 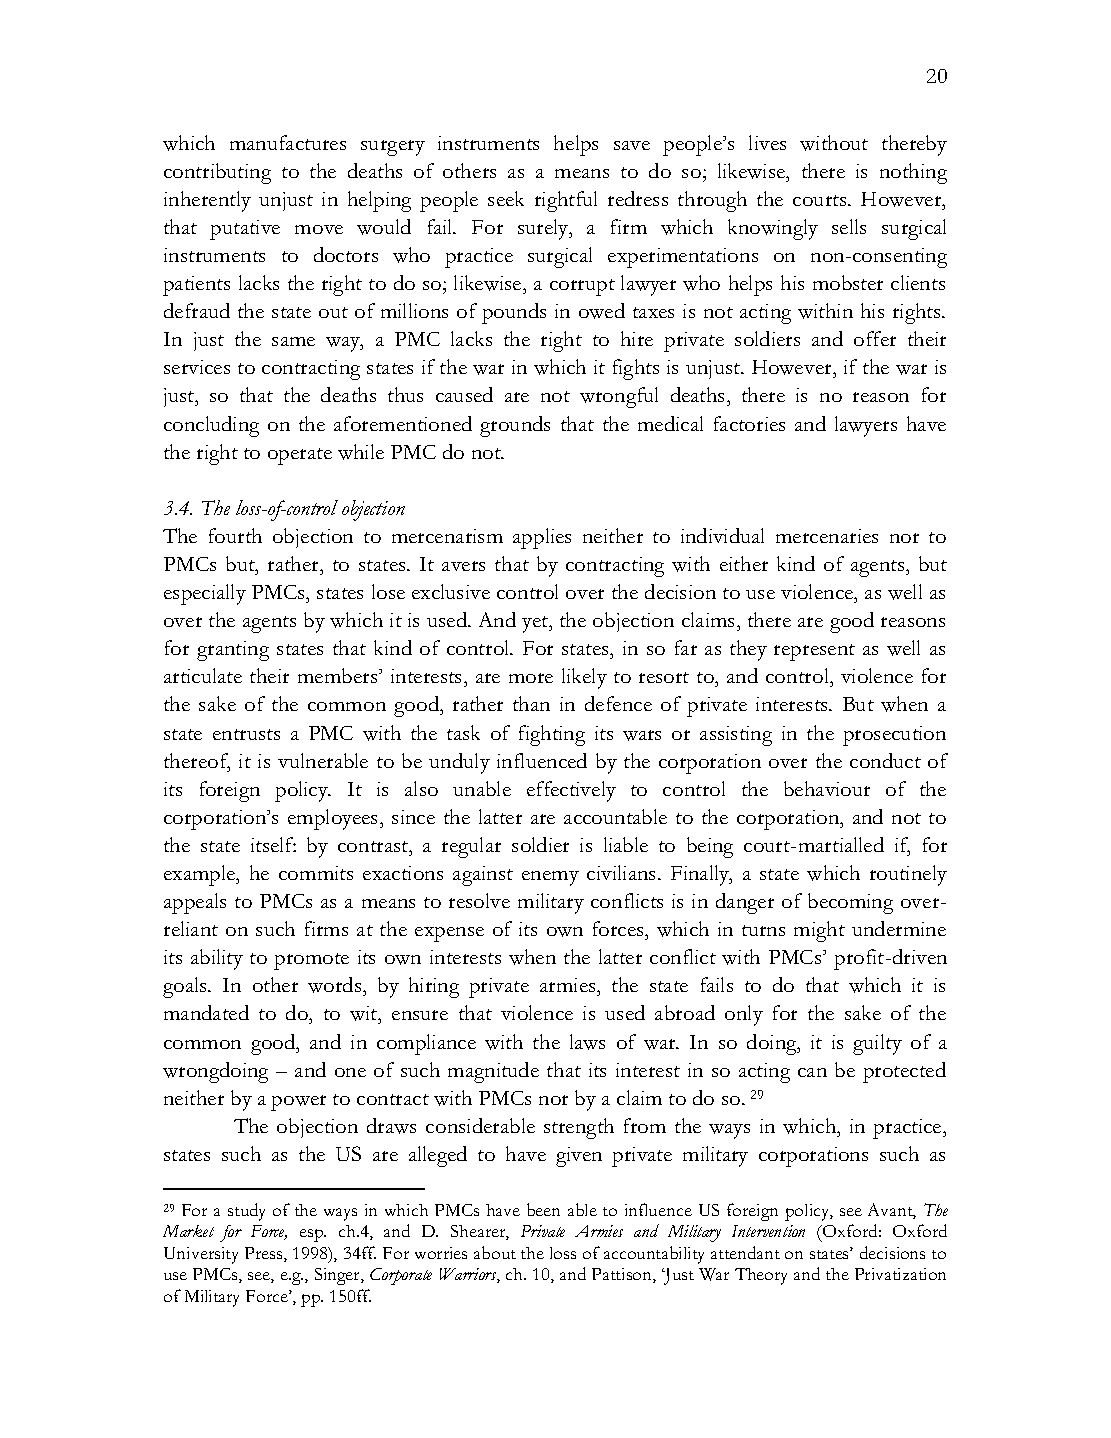 What do you see at coordinates (311, 961) in the screenshot?
I see `promote` at bounding box center [311, 961].
